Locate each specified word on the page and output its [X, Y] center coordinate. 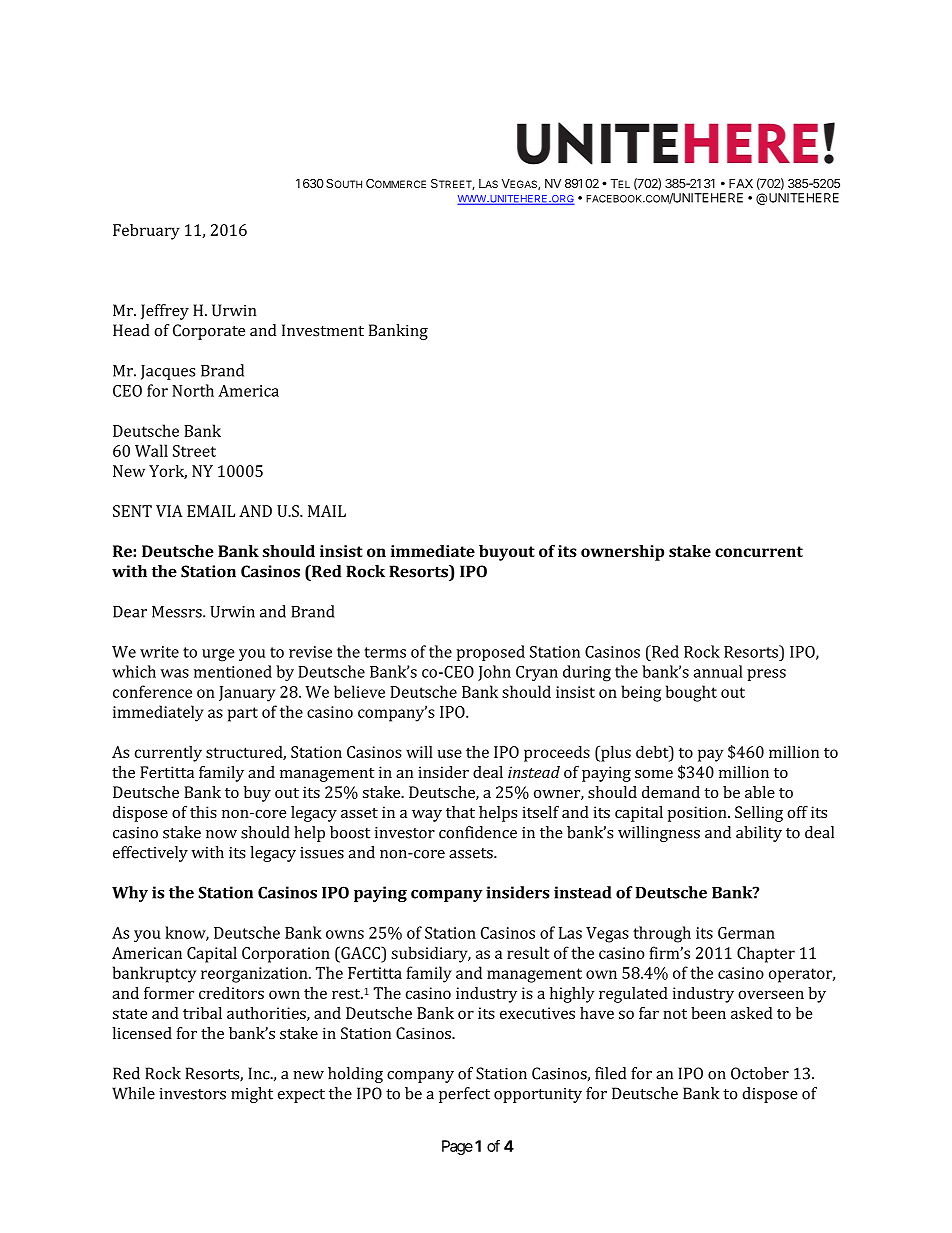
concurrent [759, 551]
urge [218, 655]
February [146, 232]
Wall [151, 450]
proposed [490, 653]
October [760, 1073]
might [252, 1095]
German [746, 933]
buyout [507, 553]
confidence [478, 832]
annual [718, 671]
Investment [323, 330]
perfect [464, 1095]
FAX [741, 183]
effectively [150, 854]
